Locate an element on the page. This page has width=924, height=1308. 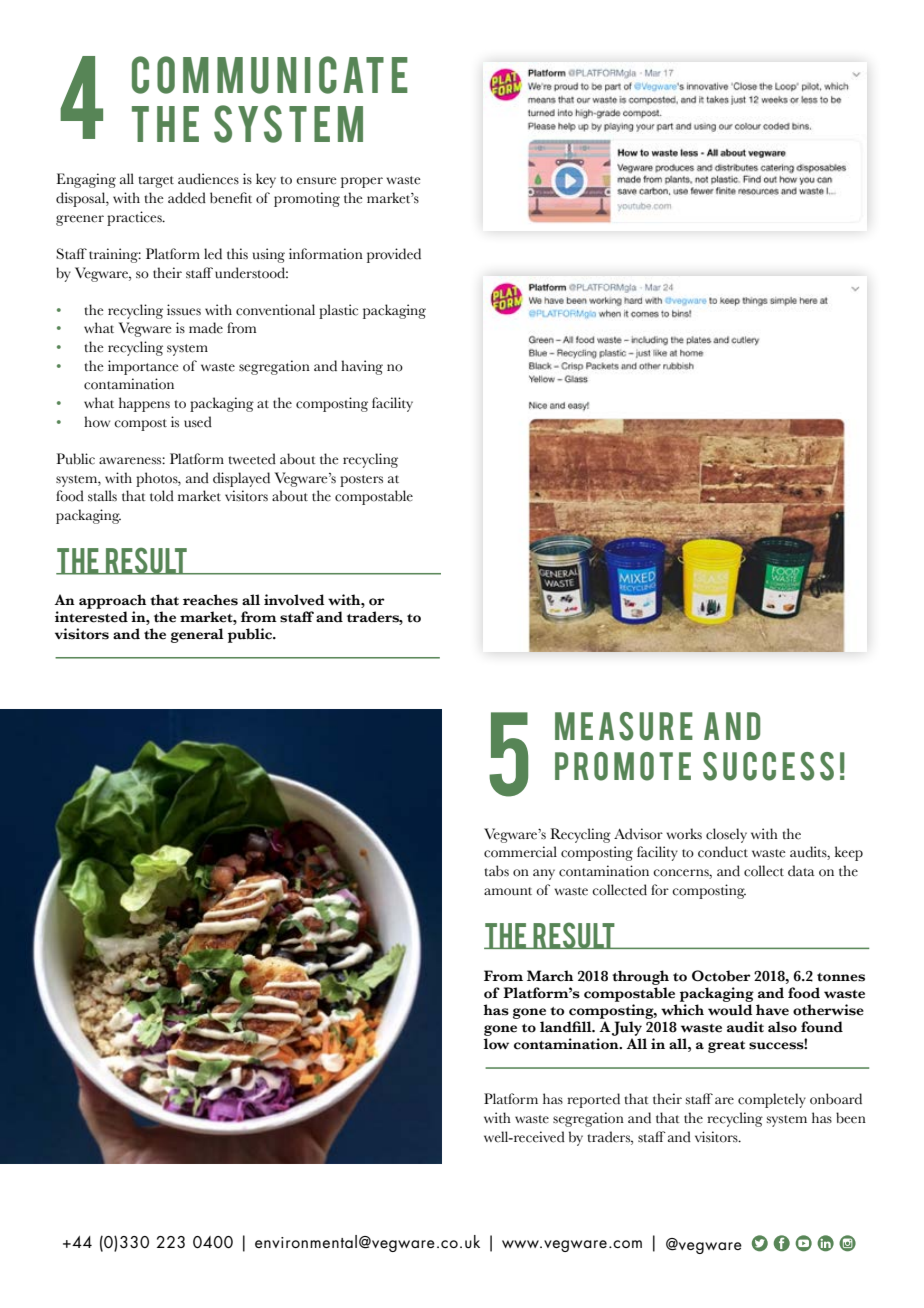
low is located at coordinates (496, 1044).
